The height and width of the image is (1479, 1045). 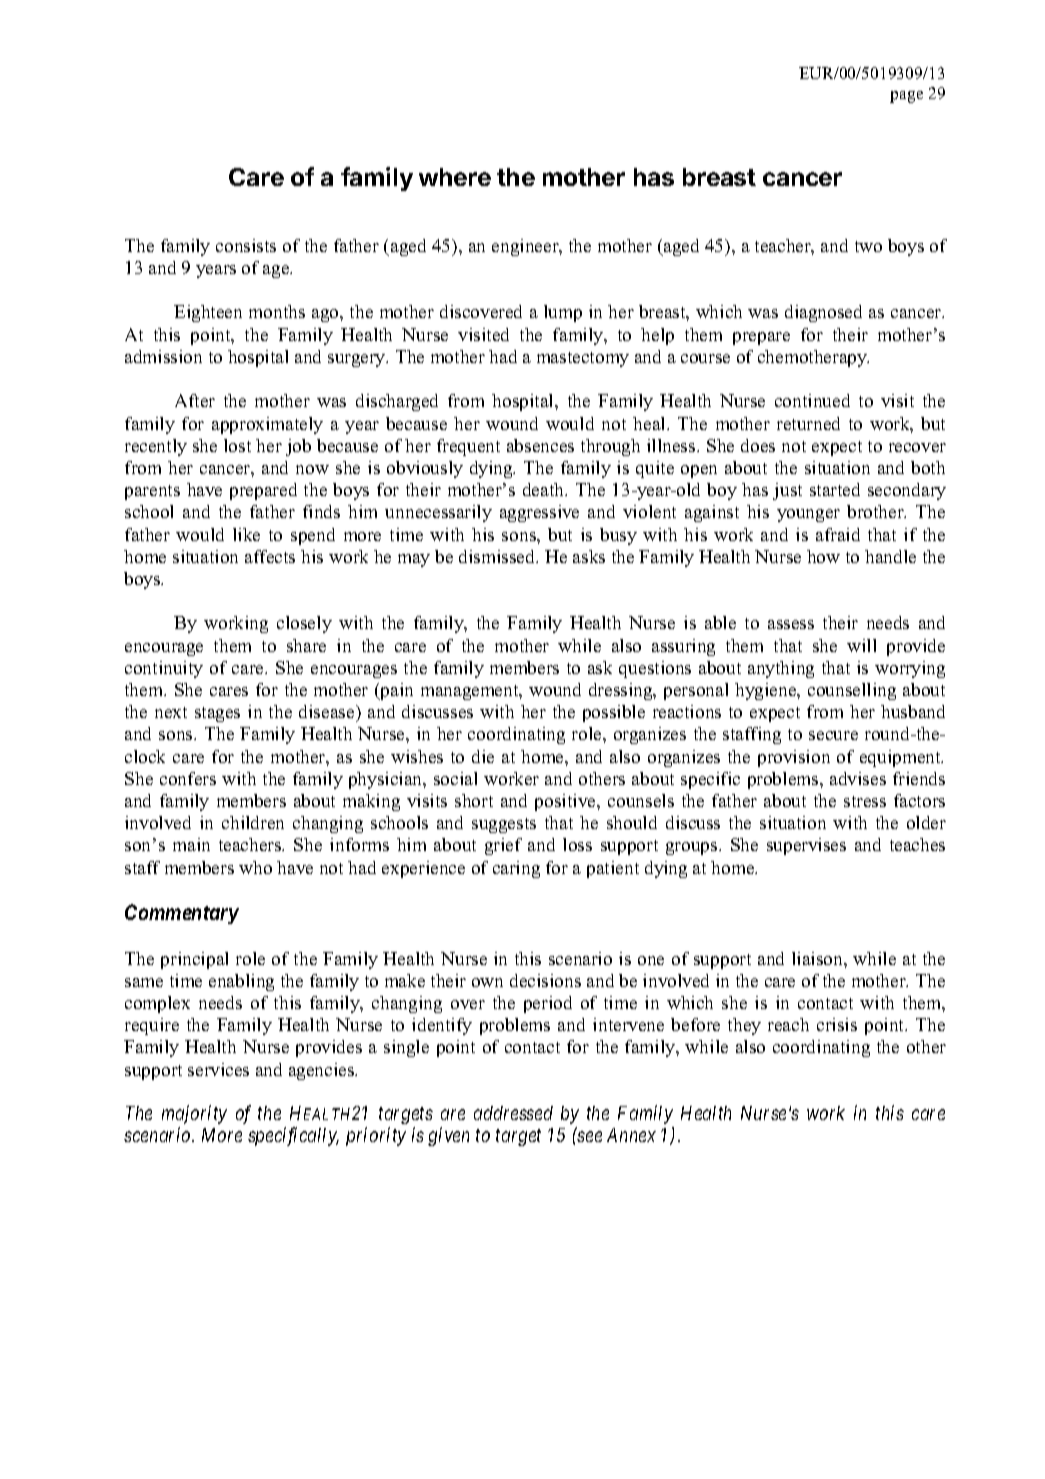 I want to click on closely, so click(x=304, y=624).
